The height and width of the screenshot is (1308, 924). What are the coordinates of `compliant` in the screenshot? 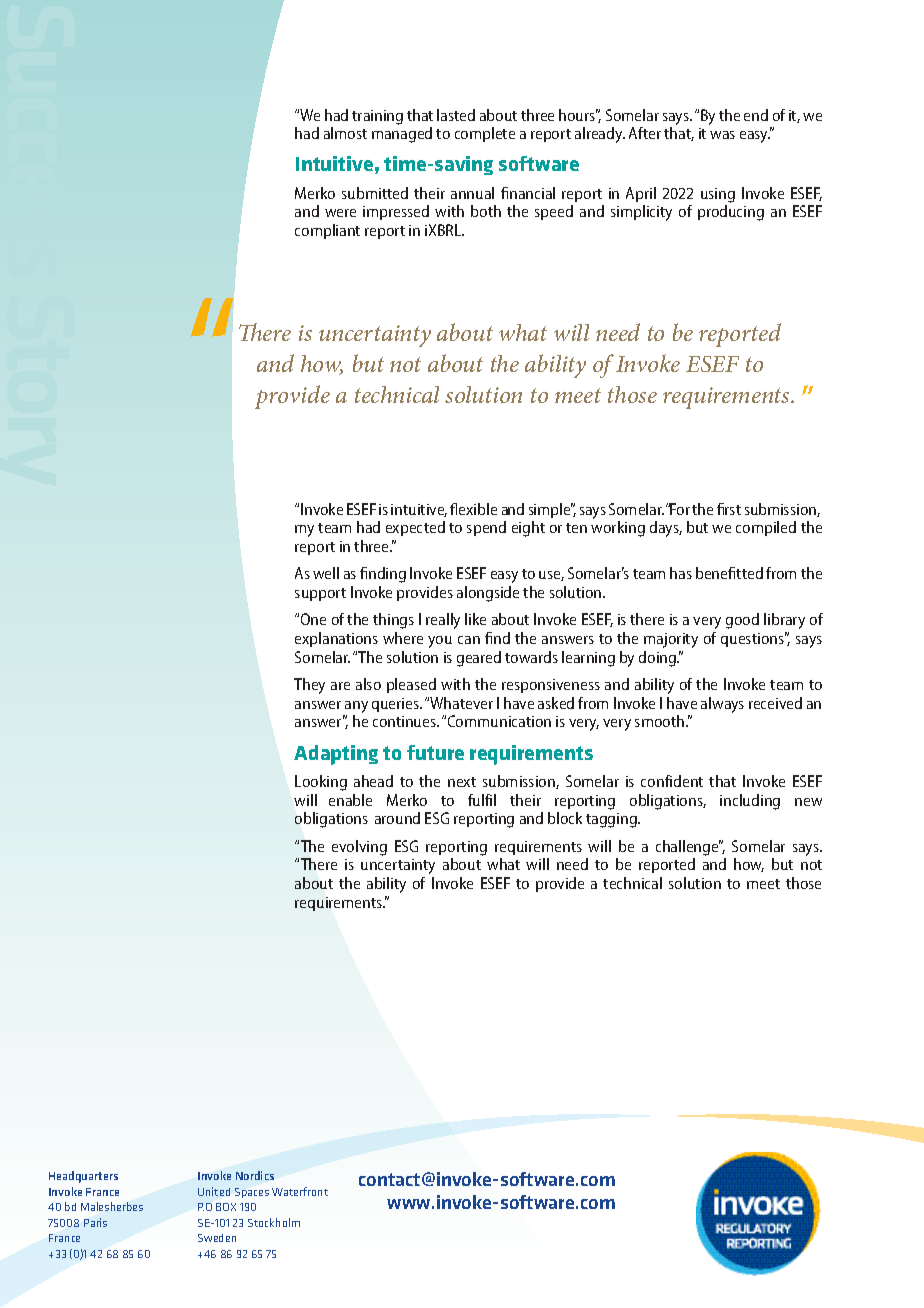 It's located at (327, 231).
